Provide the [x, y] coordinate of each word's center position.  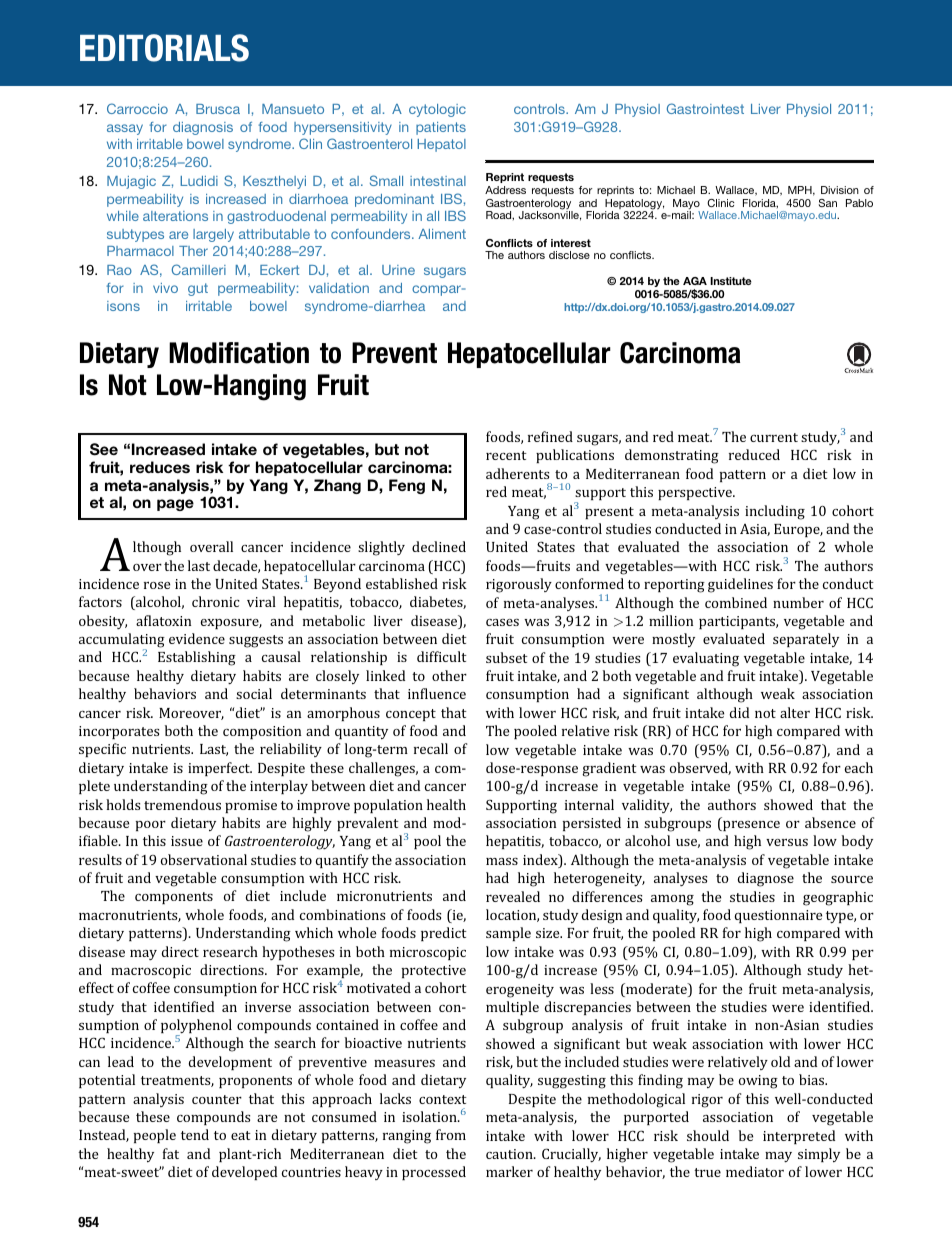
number [798, 602]
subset [507, 657]
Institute [731, 281]
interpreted [799, 1137]
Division [840, 190]
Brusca [218, 109]
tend [195, 1134]
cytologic [437, 110]
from [451, 1134]
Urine [398, 270]
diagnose [766, 879]
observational [204, 859]
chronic [216, 601]
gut [198, 289]
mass [502, 861]
